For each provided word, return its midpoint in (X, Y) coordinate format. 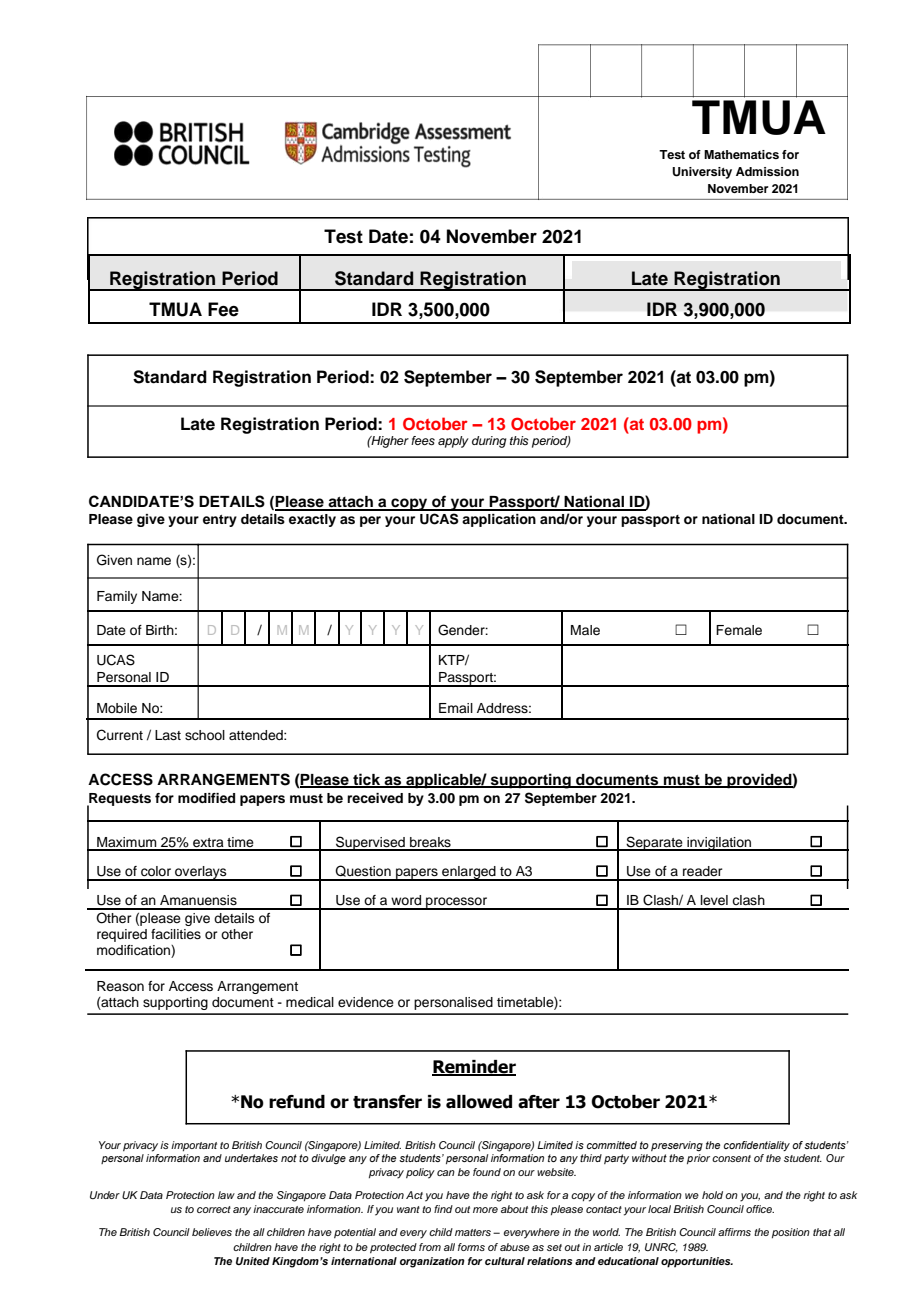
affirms (734, 1232)
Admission (767, 171)
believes (212, 1232)
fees (423, 440)
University (702, 173)
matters (473, 1232)
